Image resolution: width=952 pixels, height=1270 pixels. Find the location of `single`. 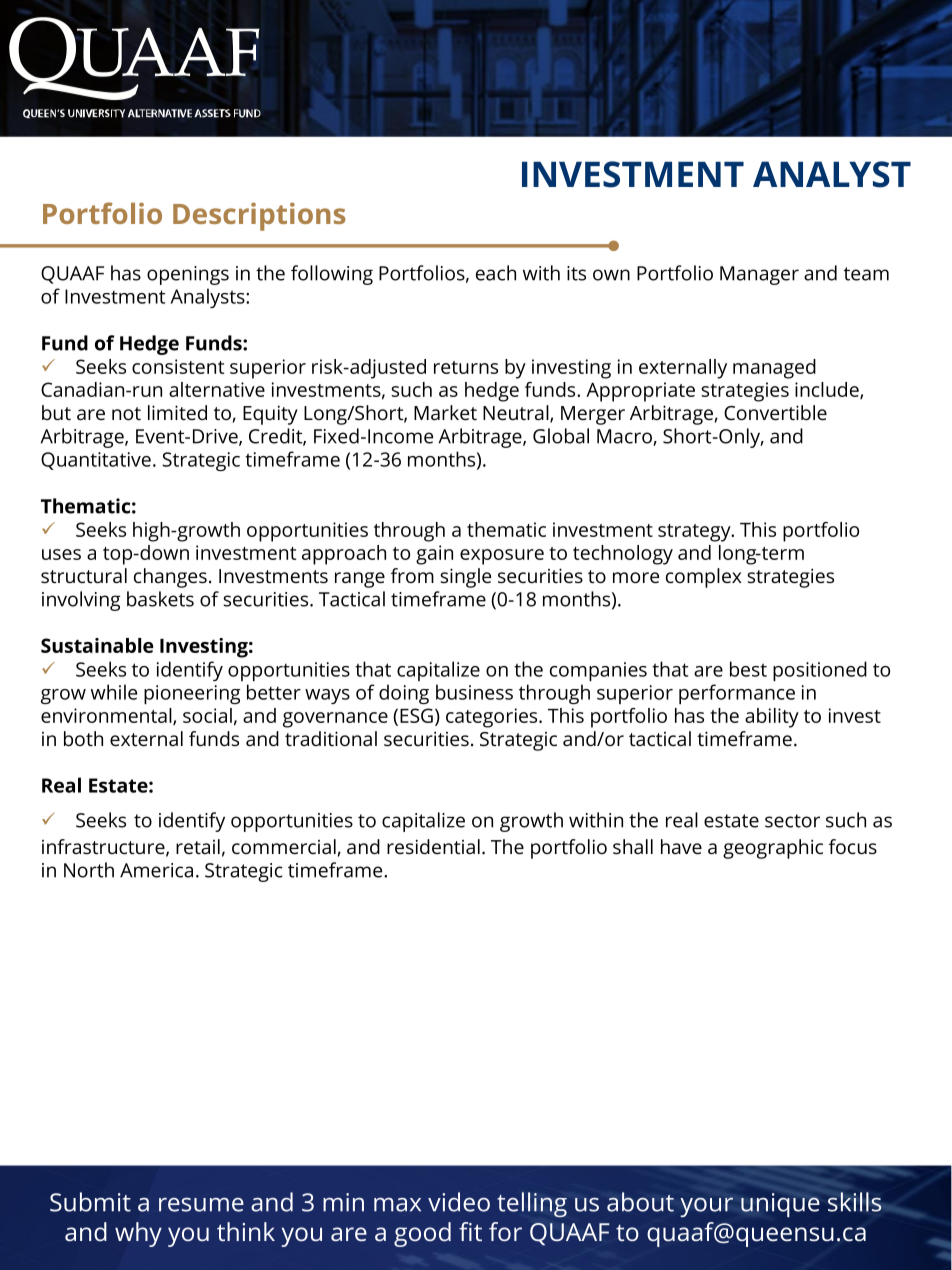

single is located at coordinates (465, 578).
